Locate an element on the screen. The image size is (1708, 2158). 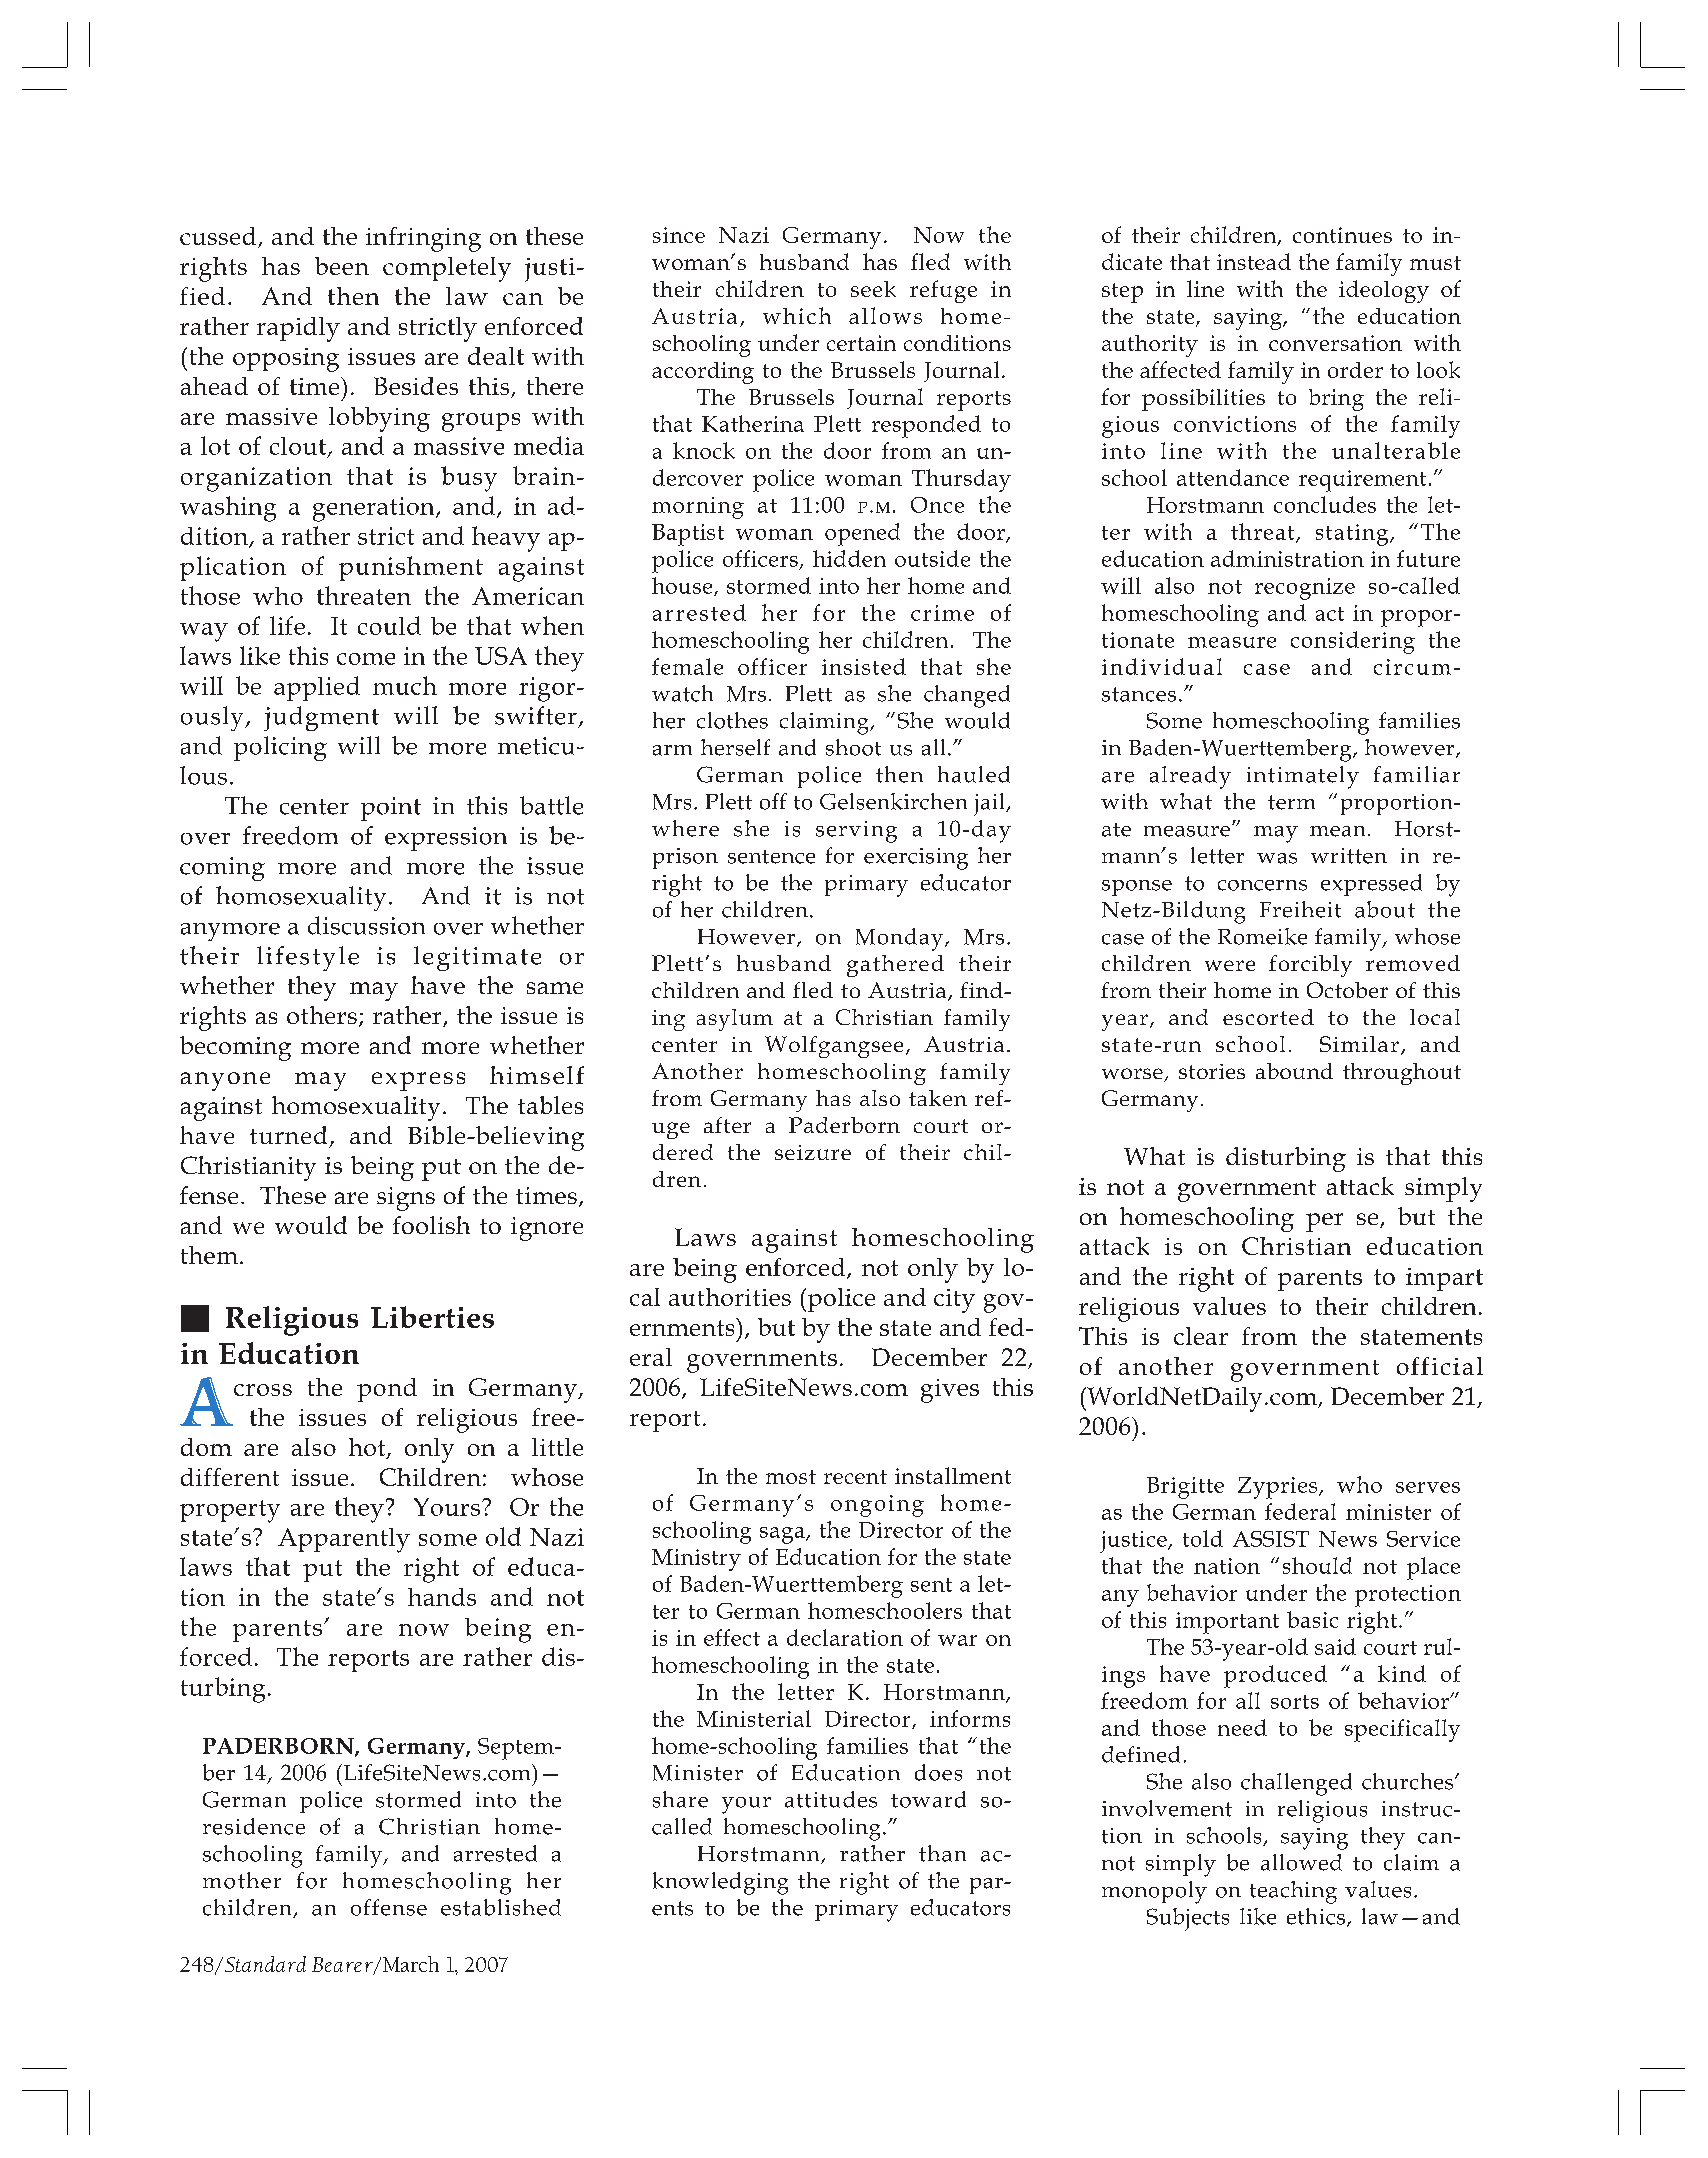
Liberties is located at coordinates (432, 1317).
